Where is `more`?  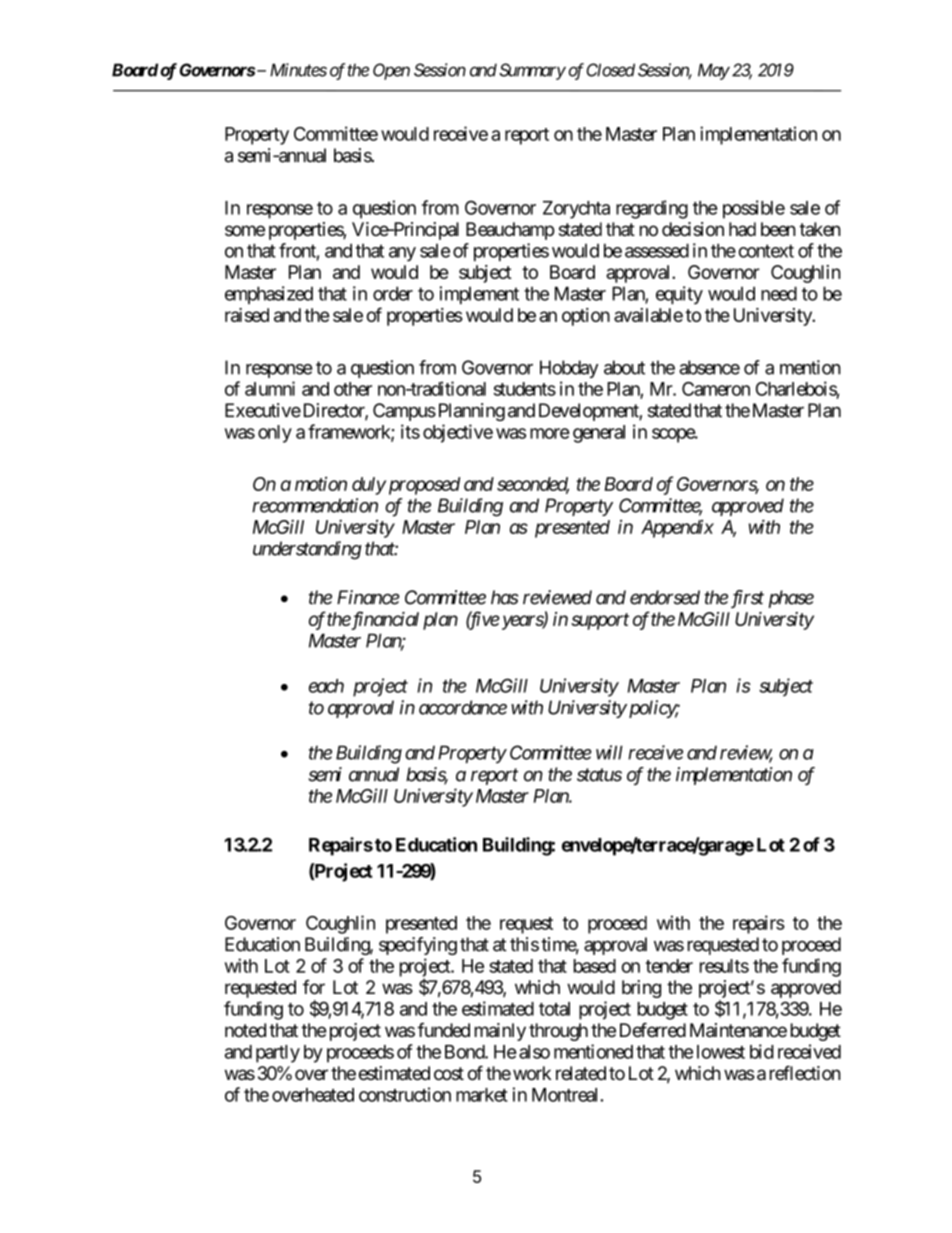
more is located at coordinates (550, 433).
